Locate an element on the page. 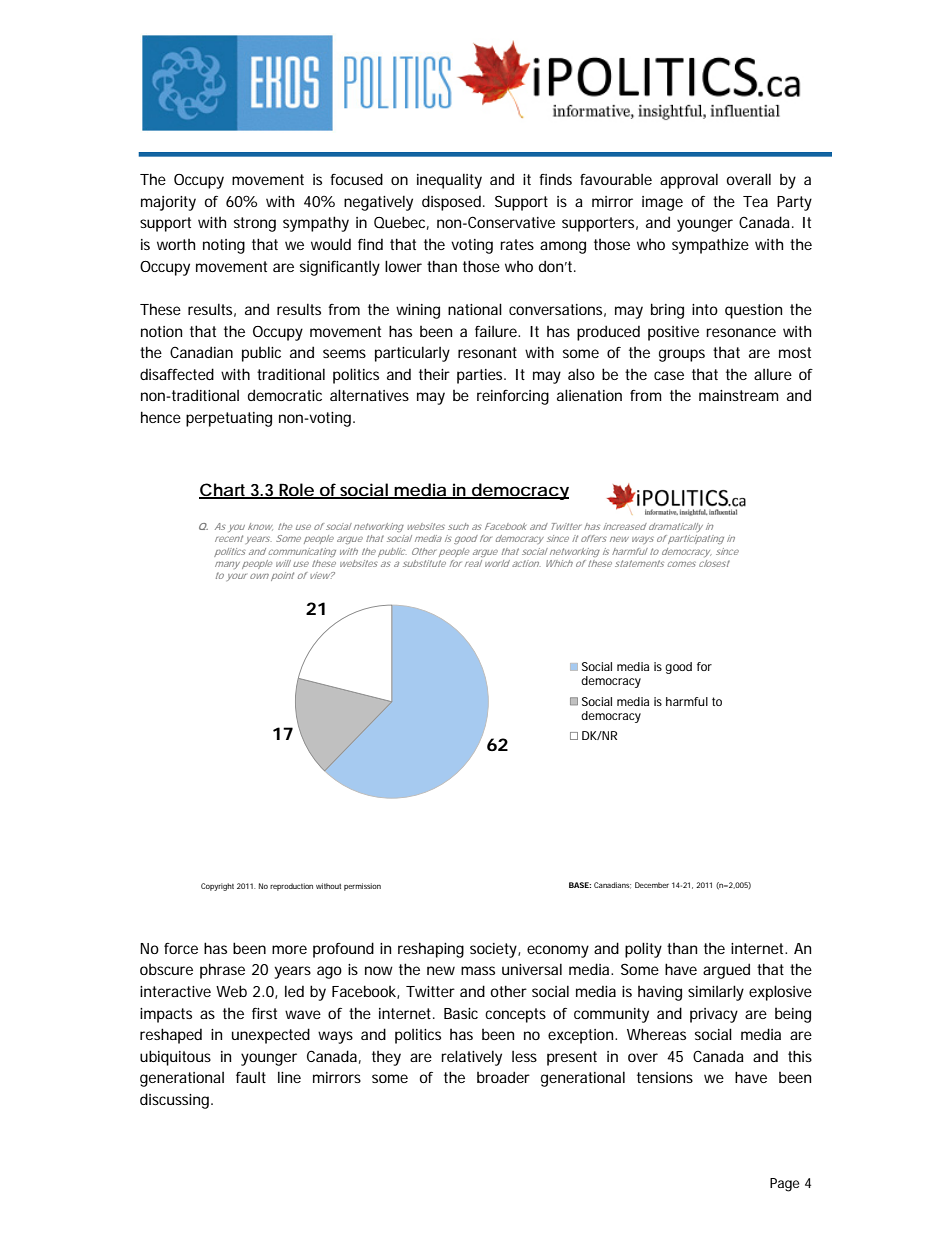 The width and height of the document is (952, 1233). discussing is located at coordinates (176, 1101).
